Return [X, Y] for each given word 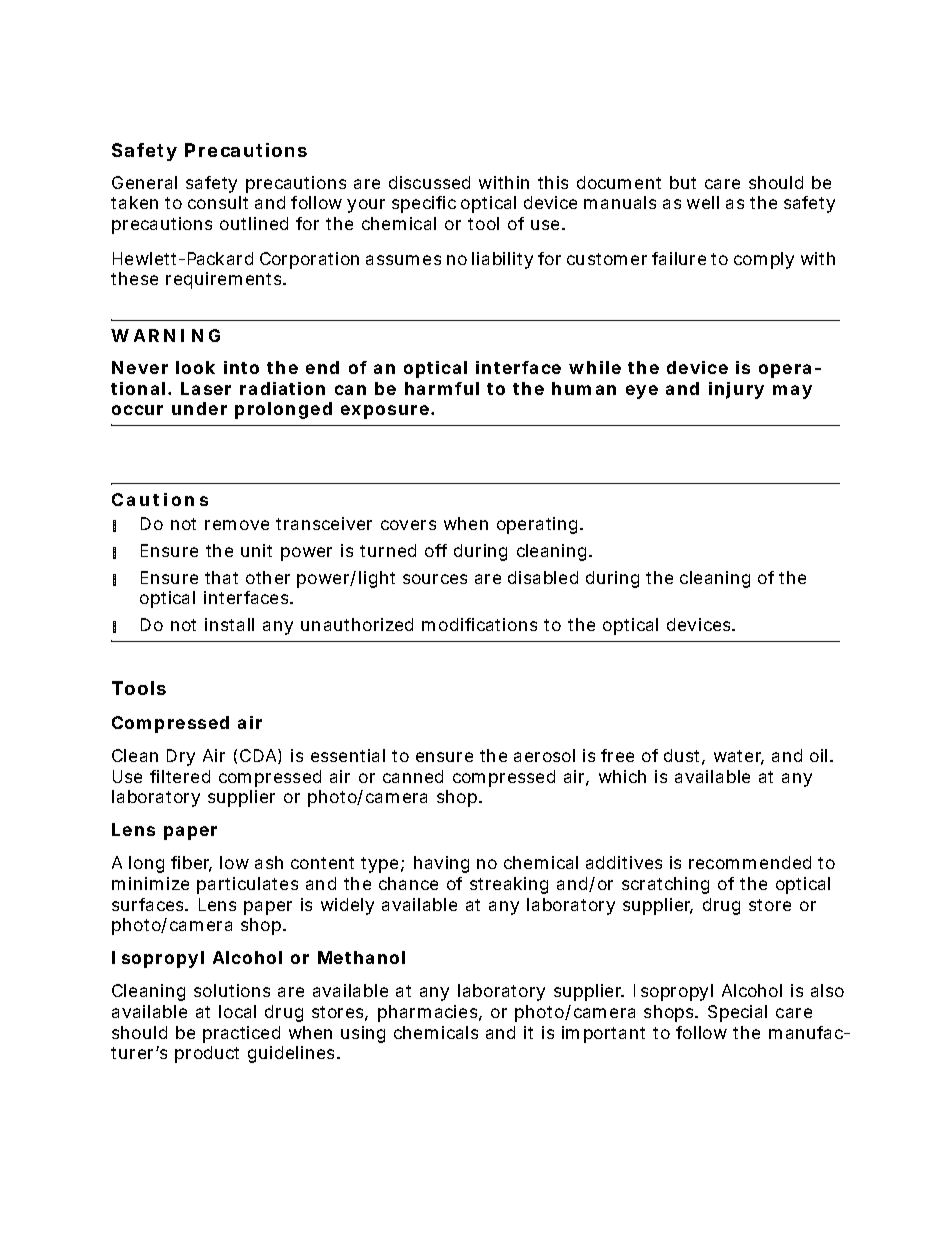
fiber [191, 864]
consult [218, 202]
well [703, 202]
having [441, 864]
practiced [241, 1034]
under [199, 408]
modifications [479, 624]
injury [736, 390]
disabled [543, 577]
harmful [442, 388]
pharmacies [429, 1013]
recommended [750, 862]
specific [424, 204]
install [229, 624]
